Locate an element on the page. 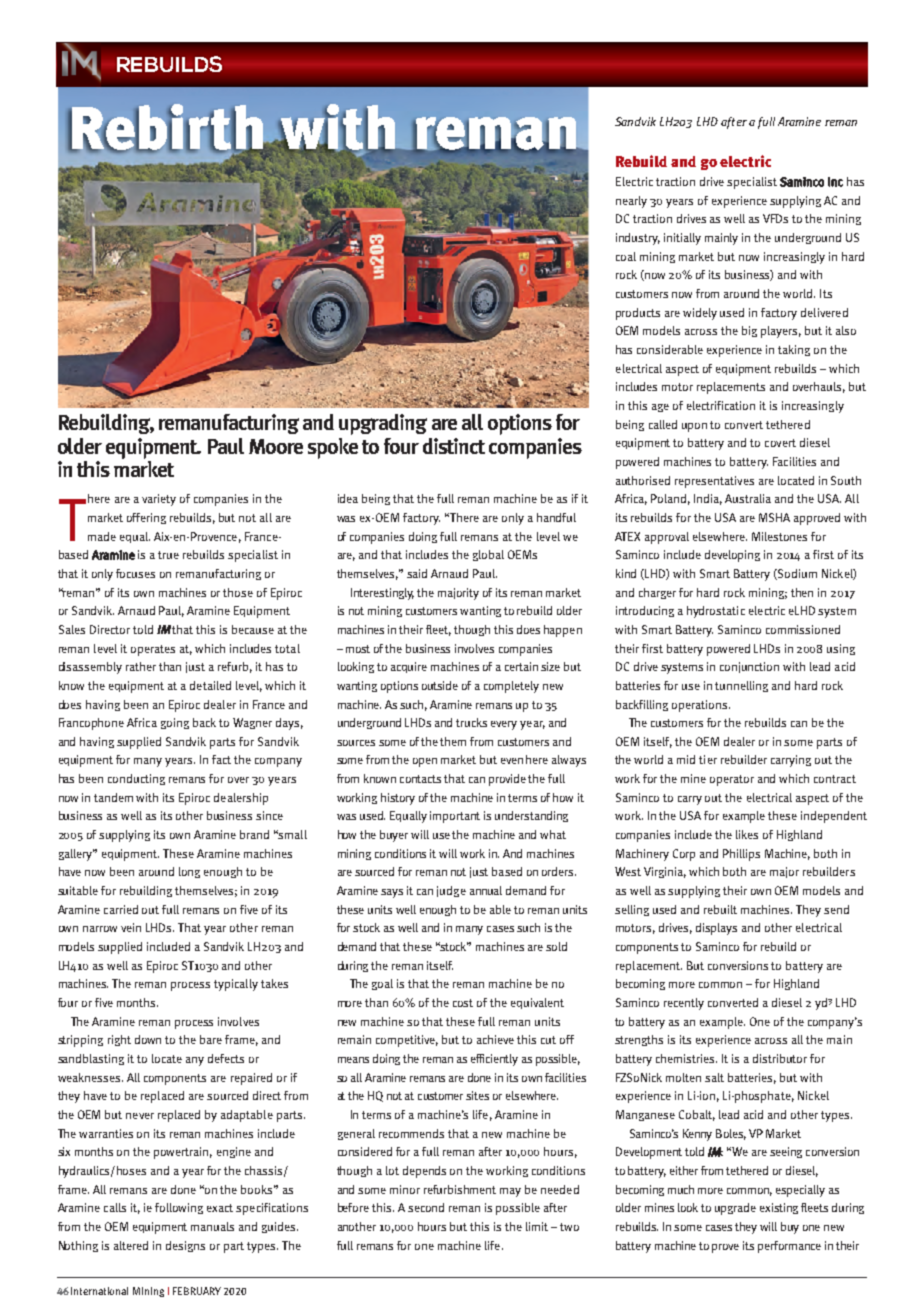  Moore is located at coordinates (276, 446).
